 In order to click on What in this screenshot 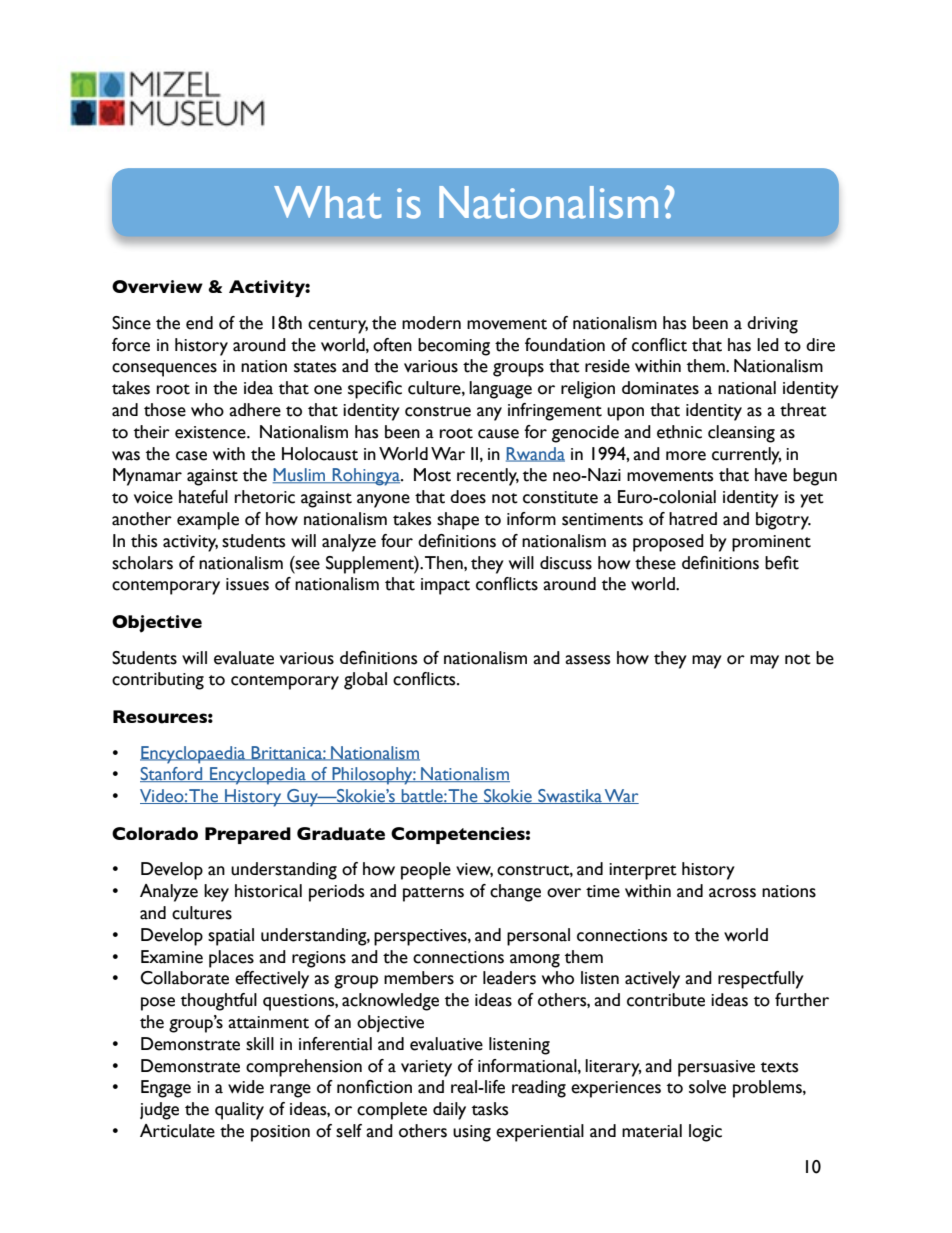, I will do `click(327, 202)`.
